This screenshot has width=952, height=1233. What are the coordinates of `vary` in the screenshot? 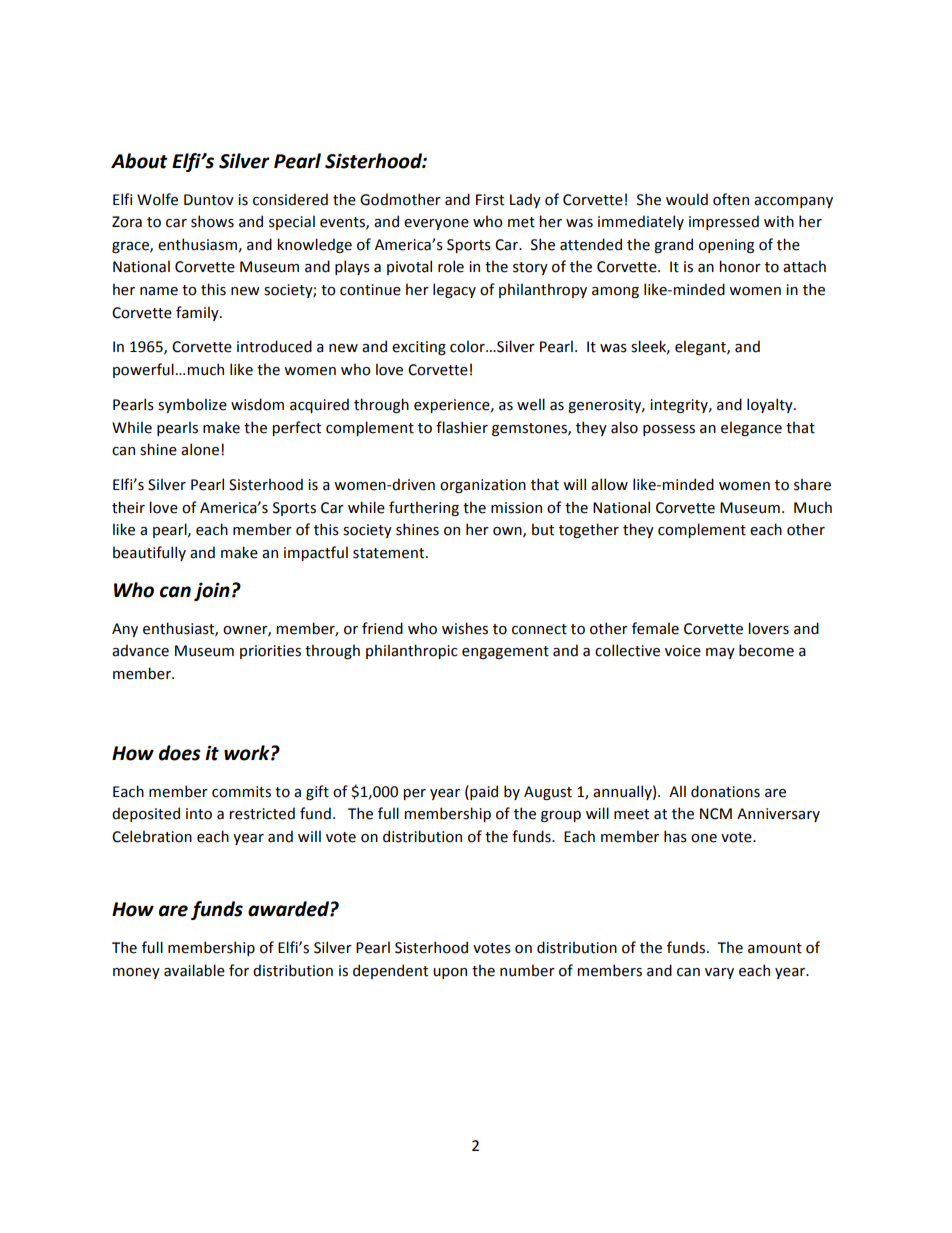 It's located at (719, 973).
